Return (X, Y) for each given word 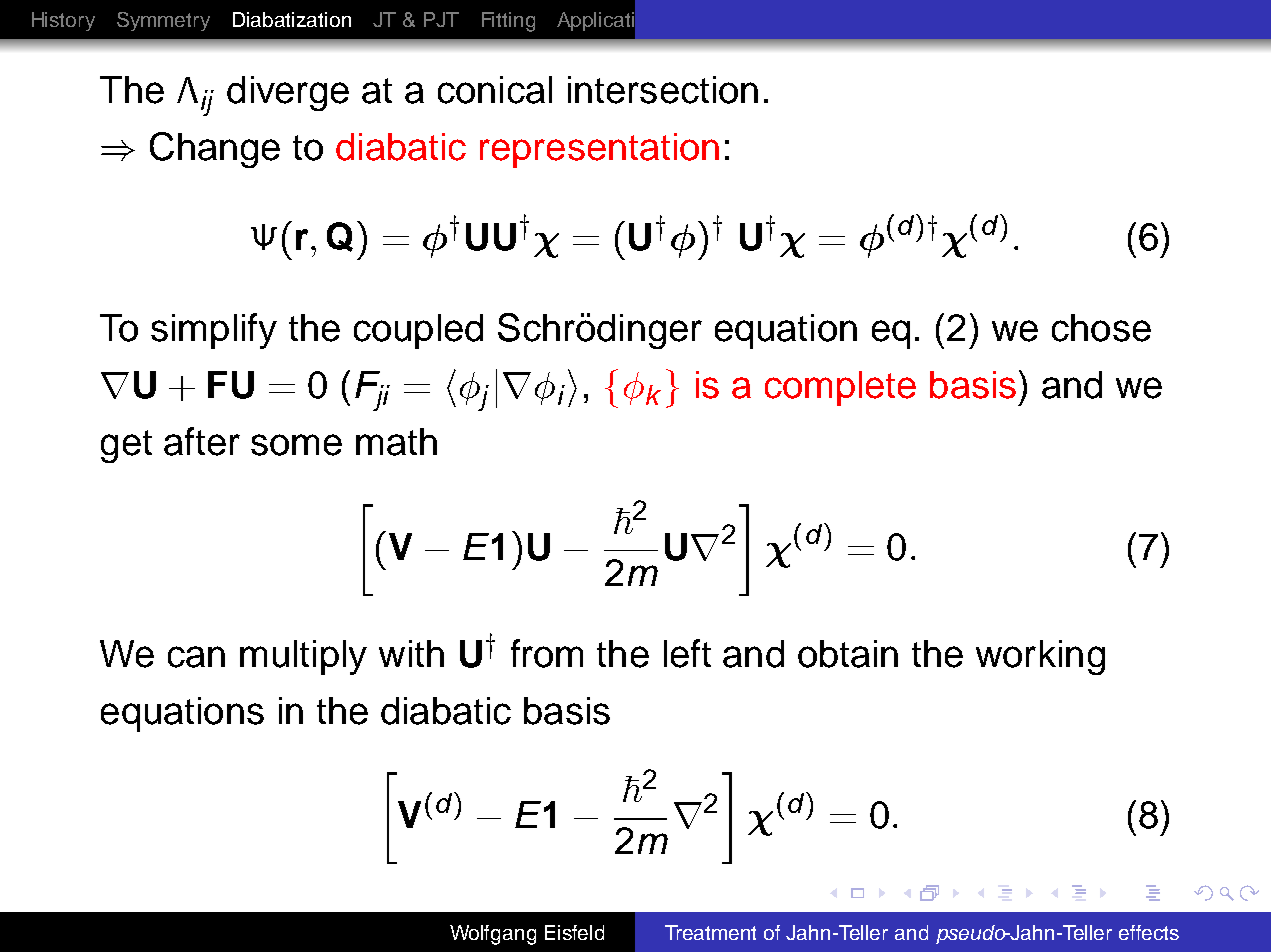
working (1040, 657)
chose (1101, 328)
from (547, 653)
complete (840, 388)
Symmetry (163, 21)
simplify (214, 331)
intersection (663, 90)
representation (599, 150)
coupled (418, 331)
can (196, 657)
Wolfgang (493, 935)
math (396, 442)
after (202, 441)
